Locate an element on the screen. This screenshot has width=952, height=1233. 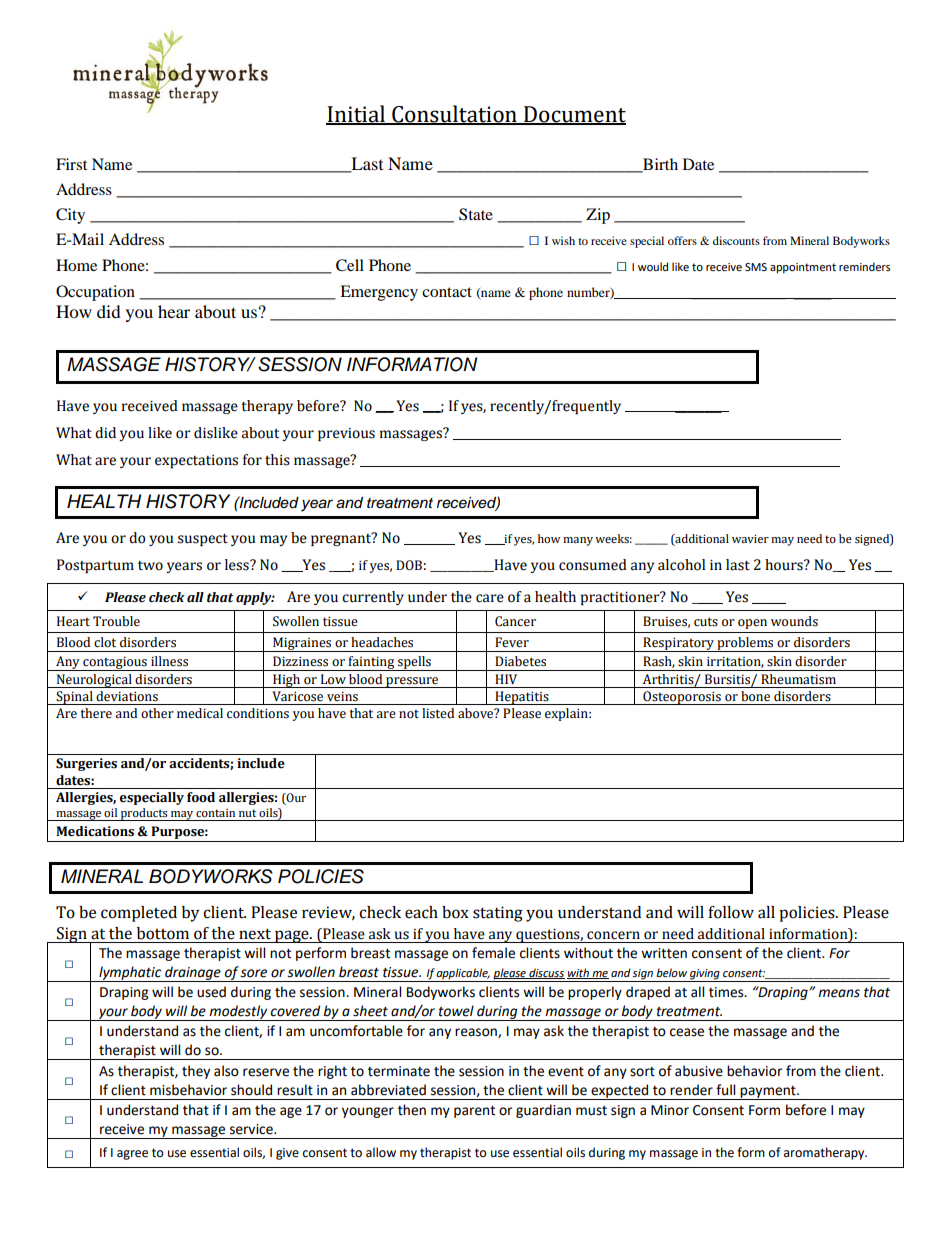
hours is located at coordinates (785, 565).
